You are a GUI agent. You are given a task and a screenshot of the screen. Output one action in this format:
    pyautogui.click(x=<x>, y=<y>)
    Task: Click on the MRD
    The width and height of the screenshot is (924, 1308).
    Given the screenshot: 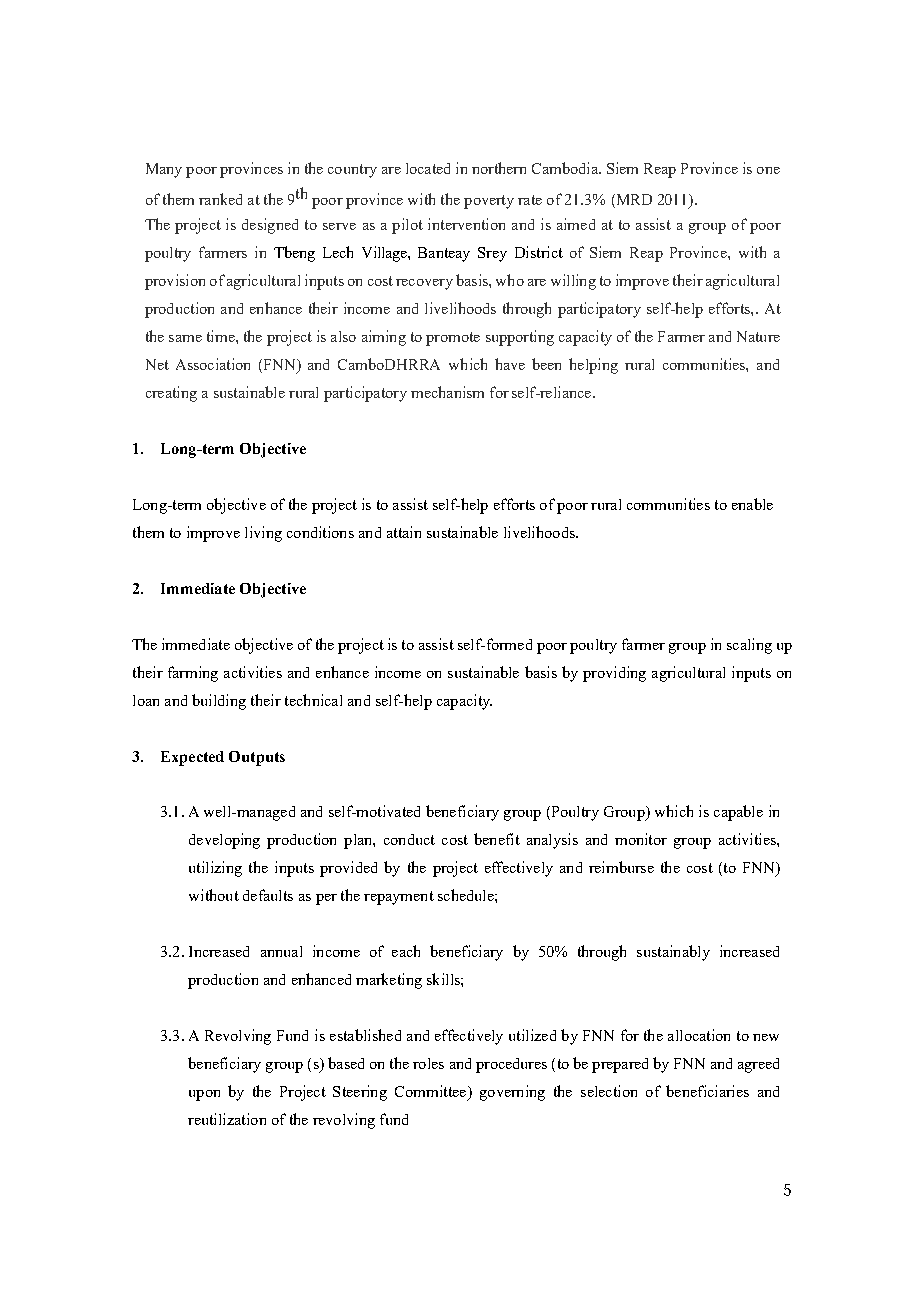 What is the action you would take?
    pyautogui.click(x=633, y=199)
